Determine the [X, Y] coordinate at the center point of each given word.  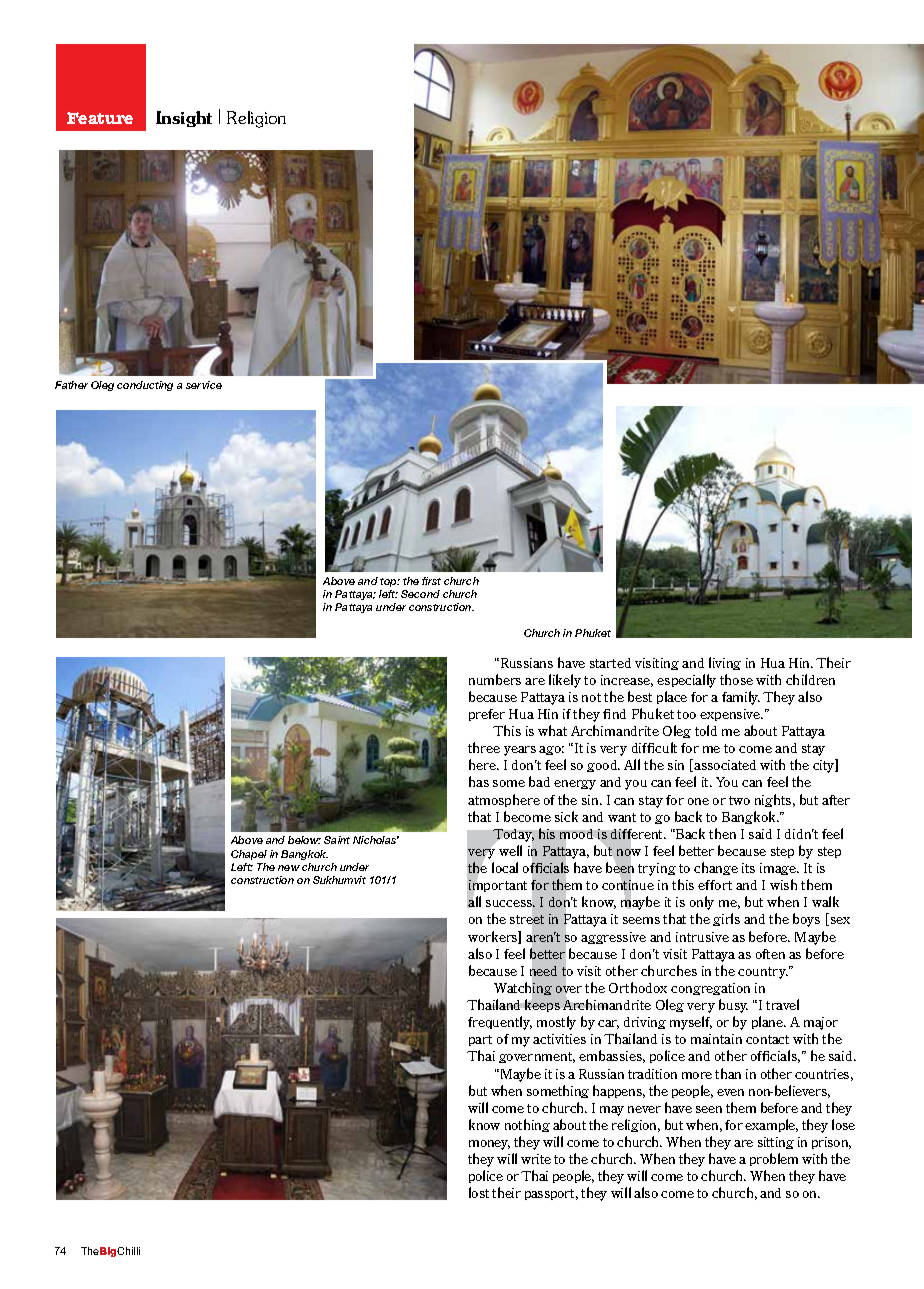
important [497, 887]
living [725, 663]
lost [479, 1192]
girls [726, 919]
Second [420, 594]
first [431, 581]
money [489, 1145]
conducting [145, 386]
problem [774, 1159]
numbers [495, 679]
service [204, 385]
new [289, 868]
